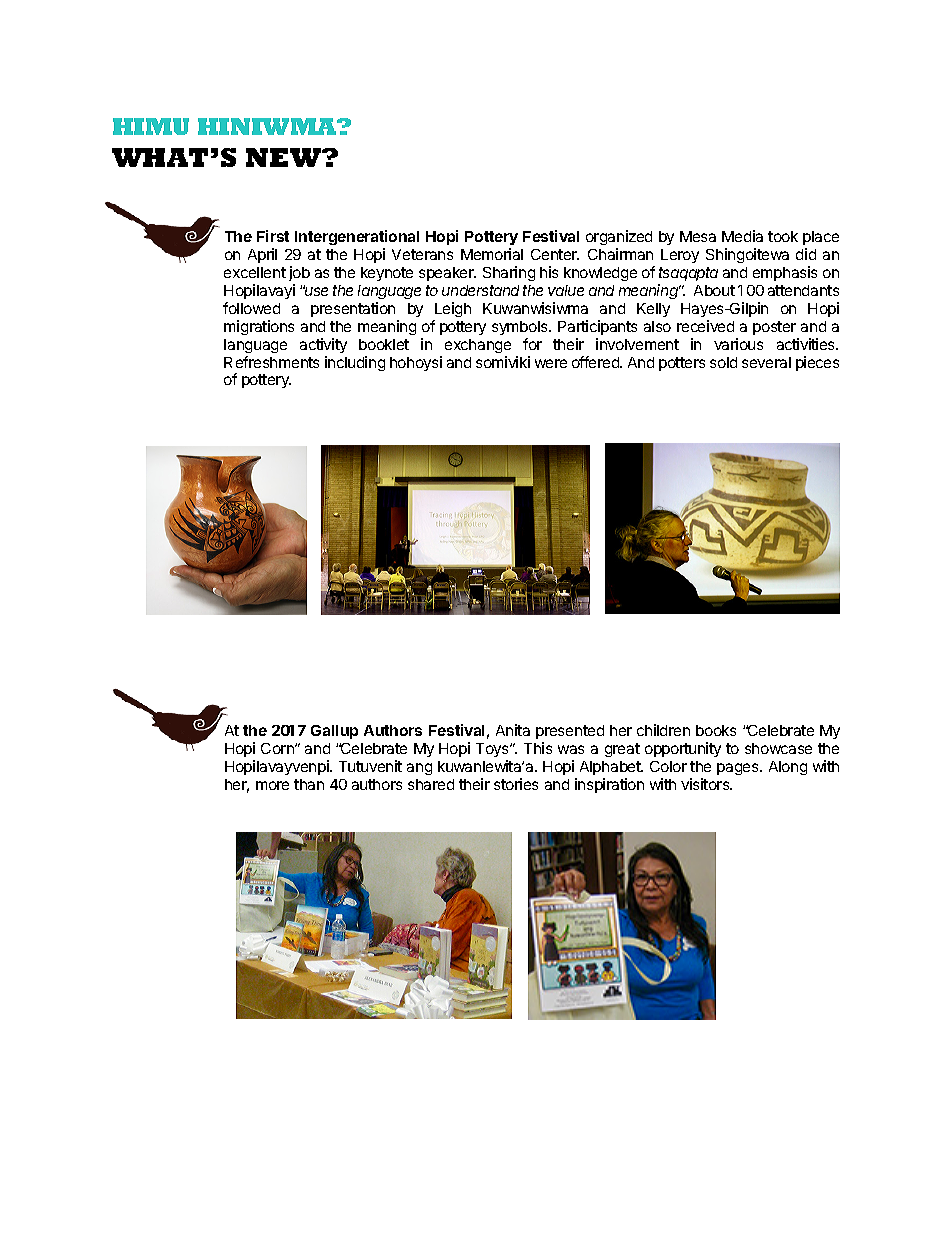 This screenshot has height=1233, width=952. What do you see at coordinates (723, 362) in the screenshot?
I see `sold` at bounding box center [723, 362].
